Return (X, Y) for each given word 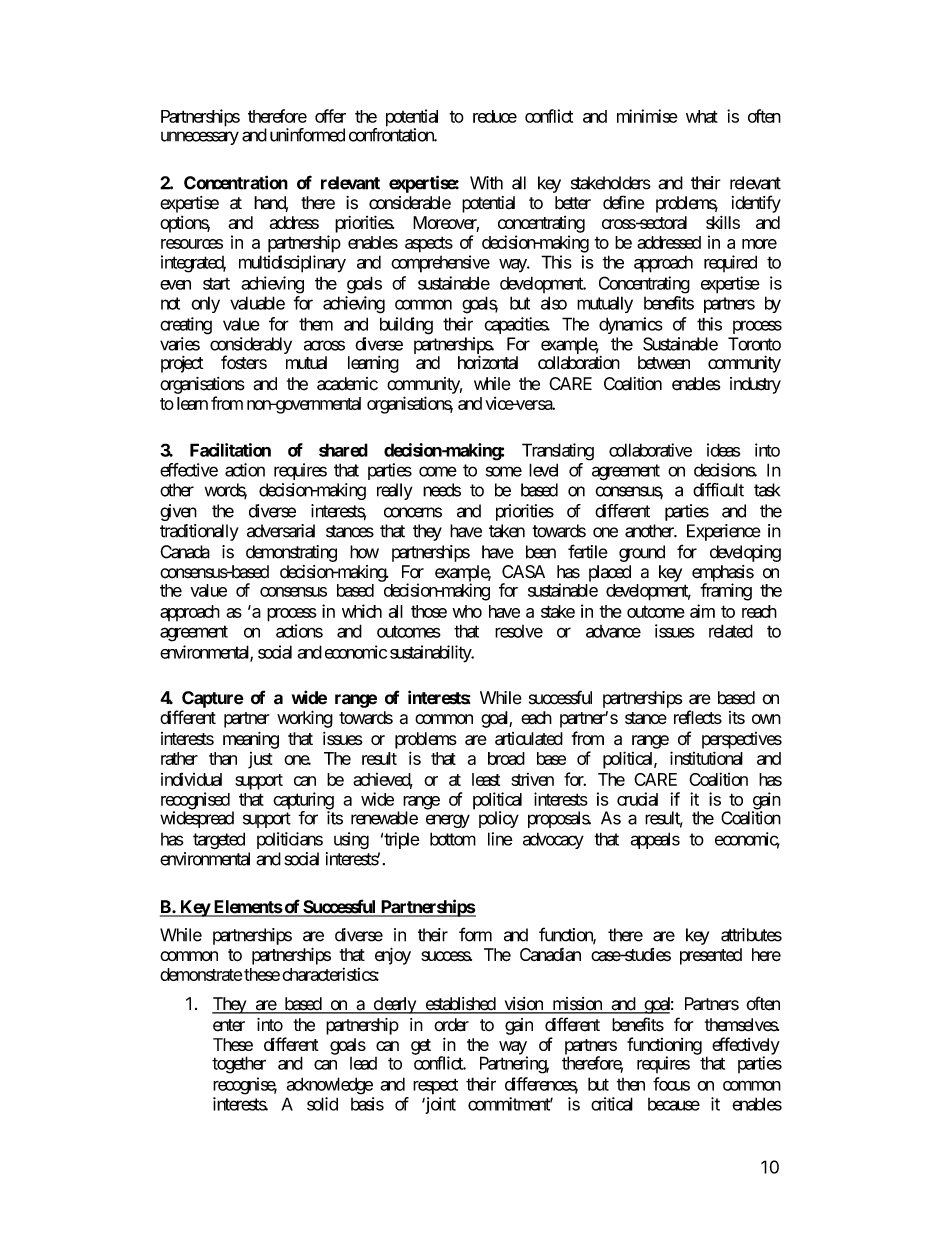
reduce (495, 116)
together (239, 1065)
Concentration (236, 182)
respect (435, 1086)
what (702, 116)
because (674, 1104)
